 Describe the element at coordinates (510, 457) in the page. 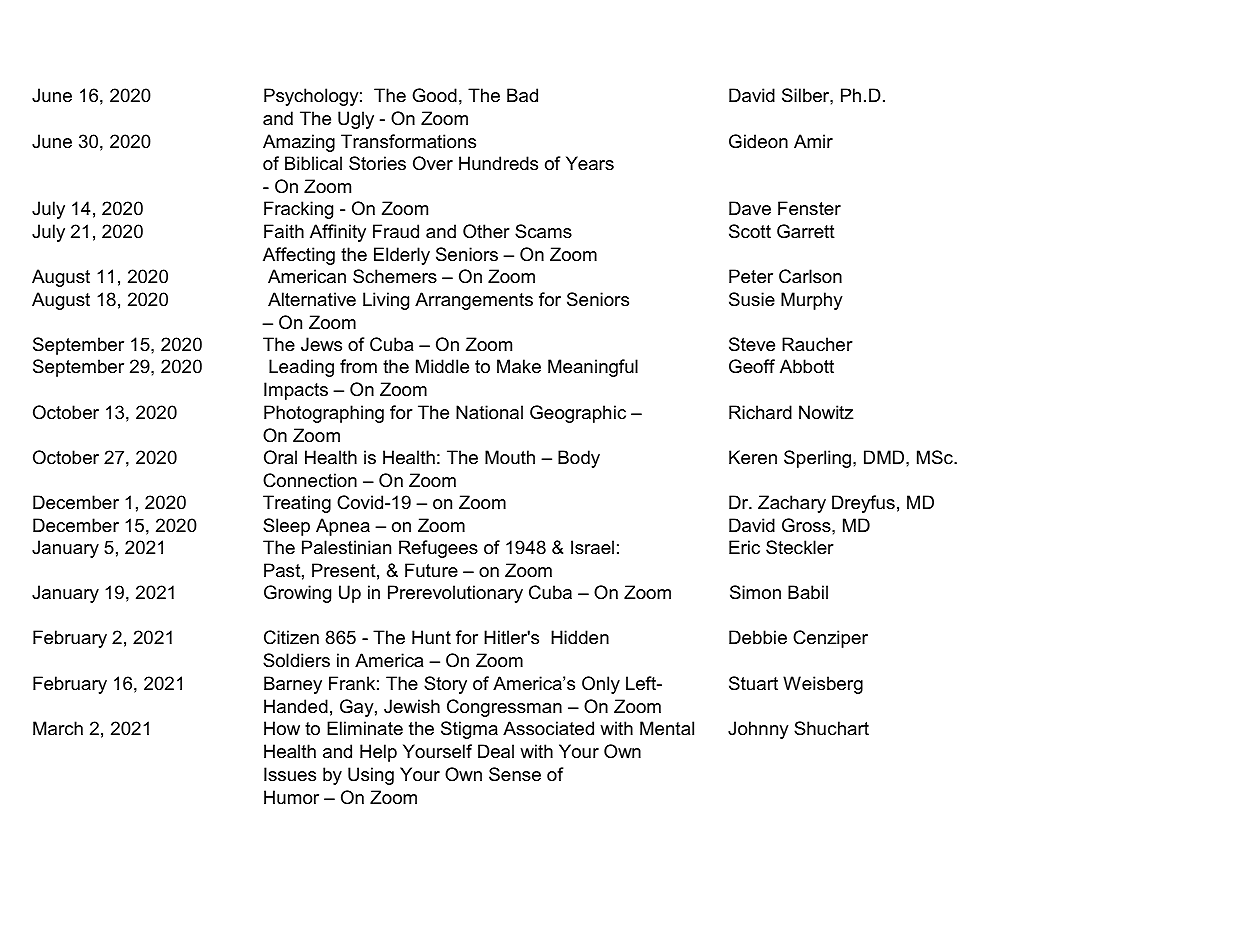

I see `Mouth` at that location.
